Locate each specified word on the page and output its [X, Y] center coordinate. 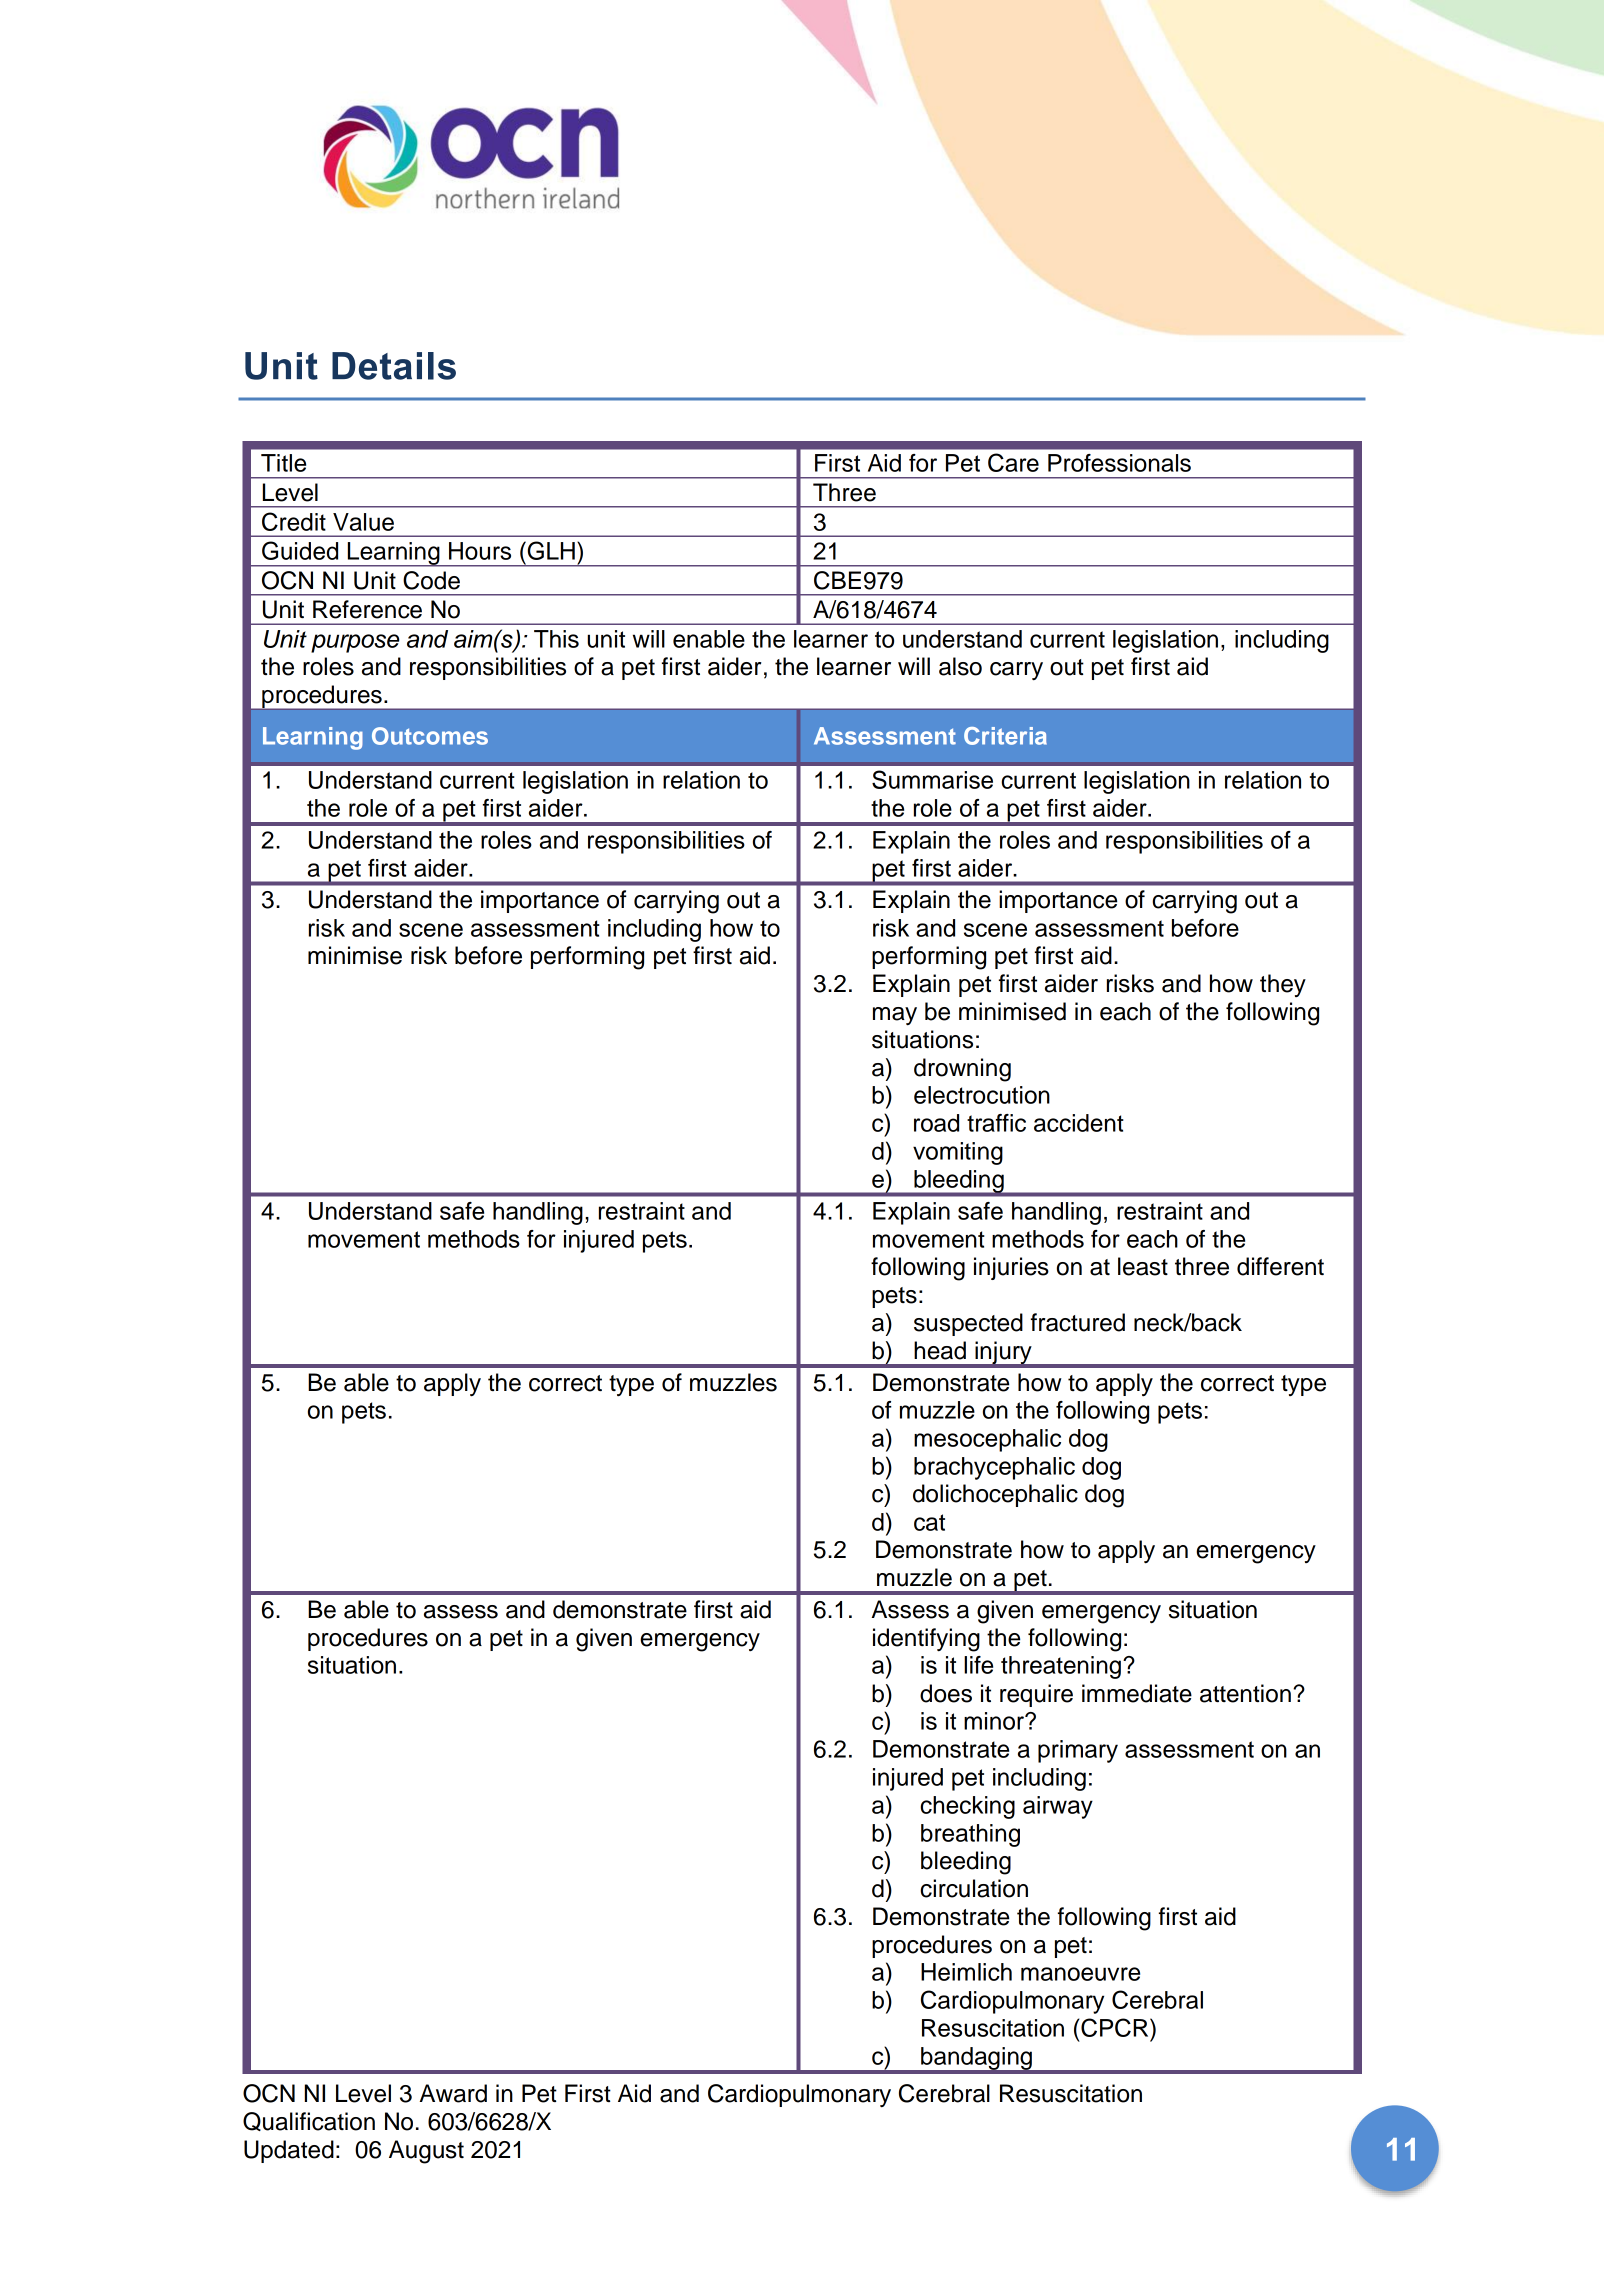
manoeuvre [1080, 1974]
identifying [926, 1640]
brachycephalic [994, 1468]
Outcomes [430, 736]
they [1283, 985]
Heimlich [966, 1972]
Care [1013, 462]
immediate [1137, 1693]
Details [394, 366]
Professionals [1119, 463]
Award [453, 2093]
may [895, 1016]
